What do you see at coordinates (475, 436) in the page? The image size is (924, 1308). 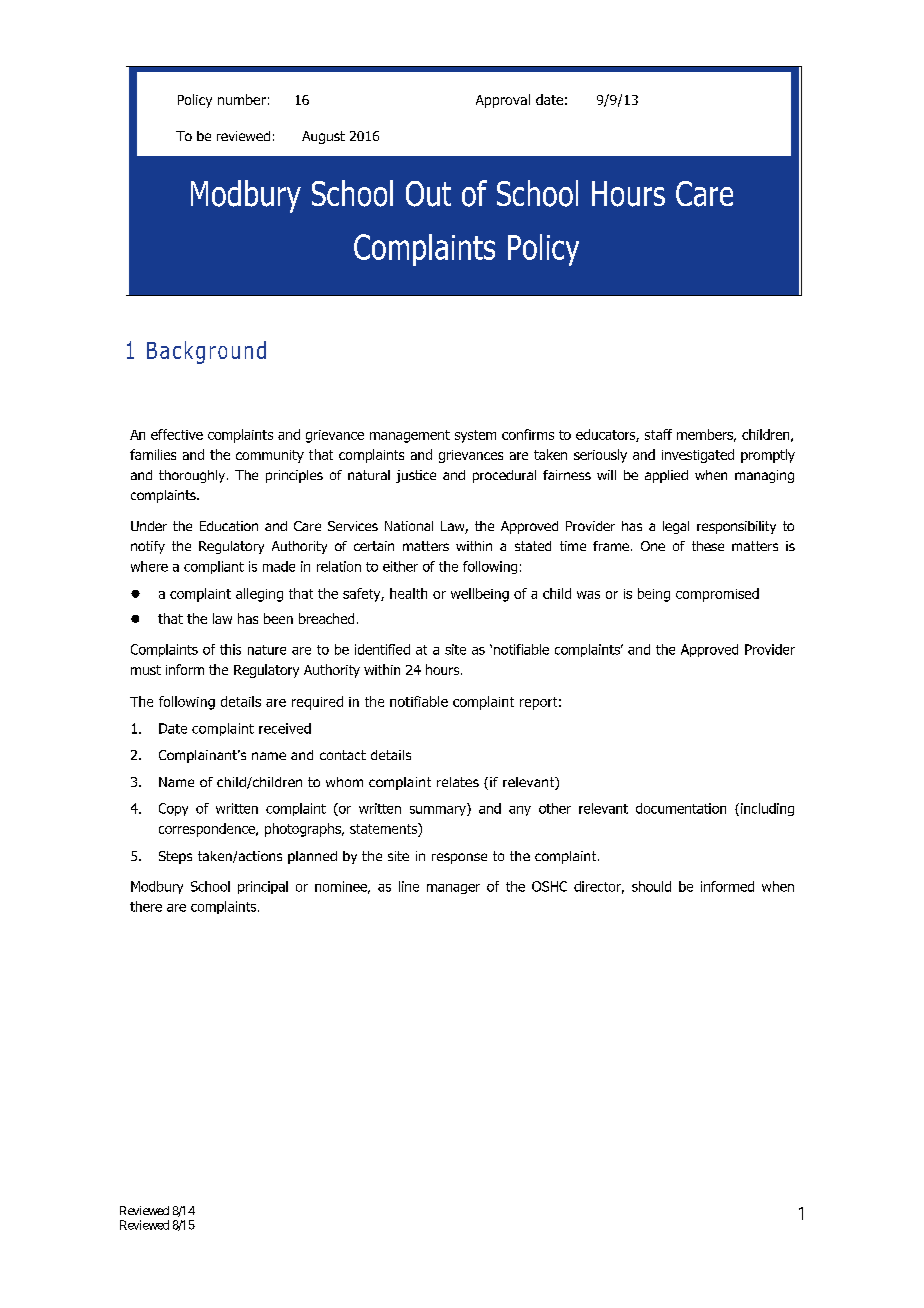 I see `system` at bounding box center [475, 436].
